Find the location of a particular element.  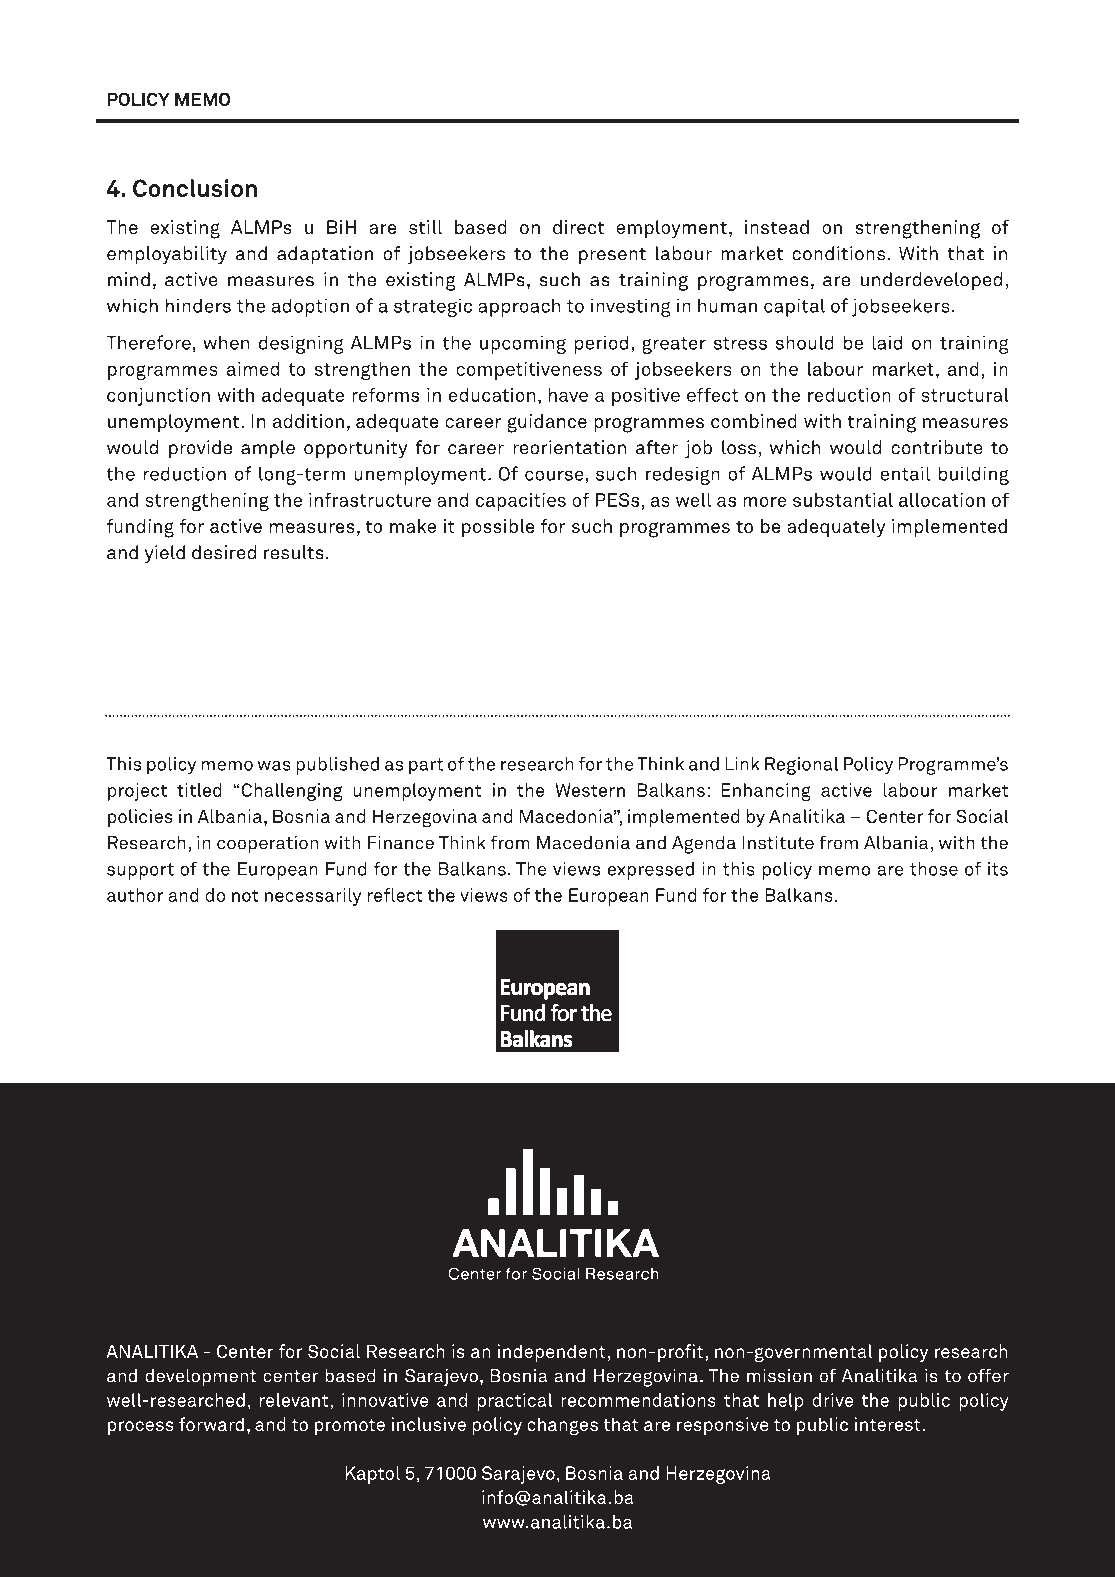

interest is located at coordinates (888, 1424).
